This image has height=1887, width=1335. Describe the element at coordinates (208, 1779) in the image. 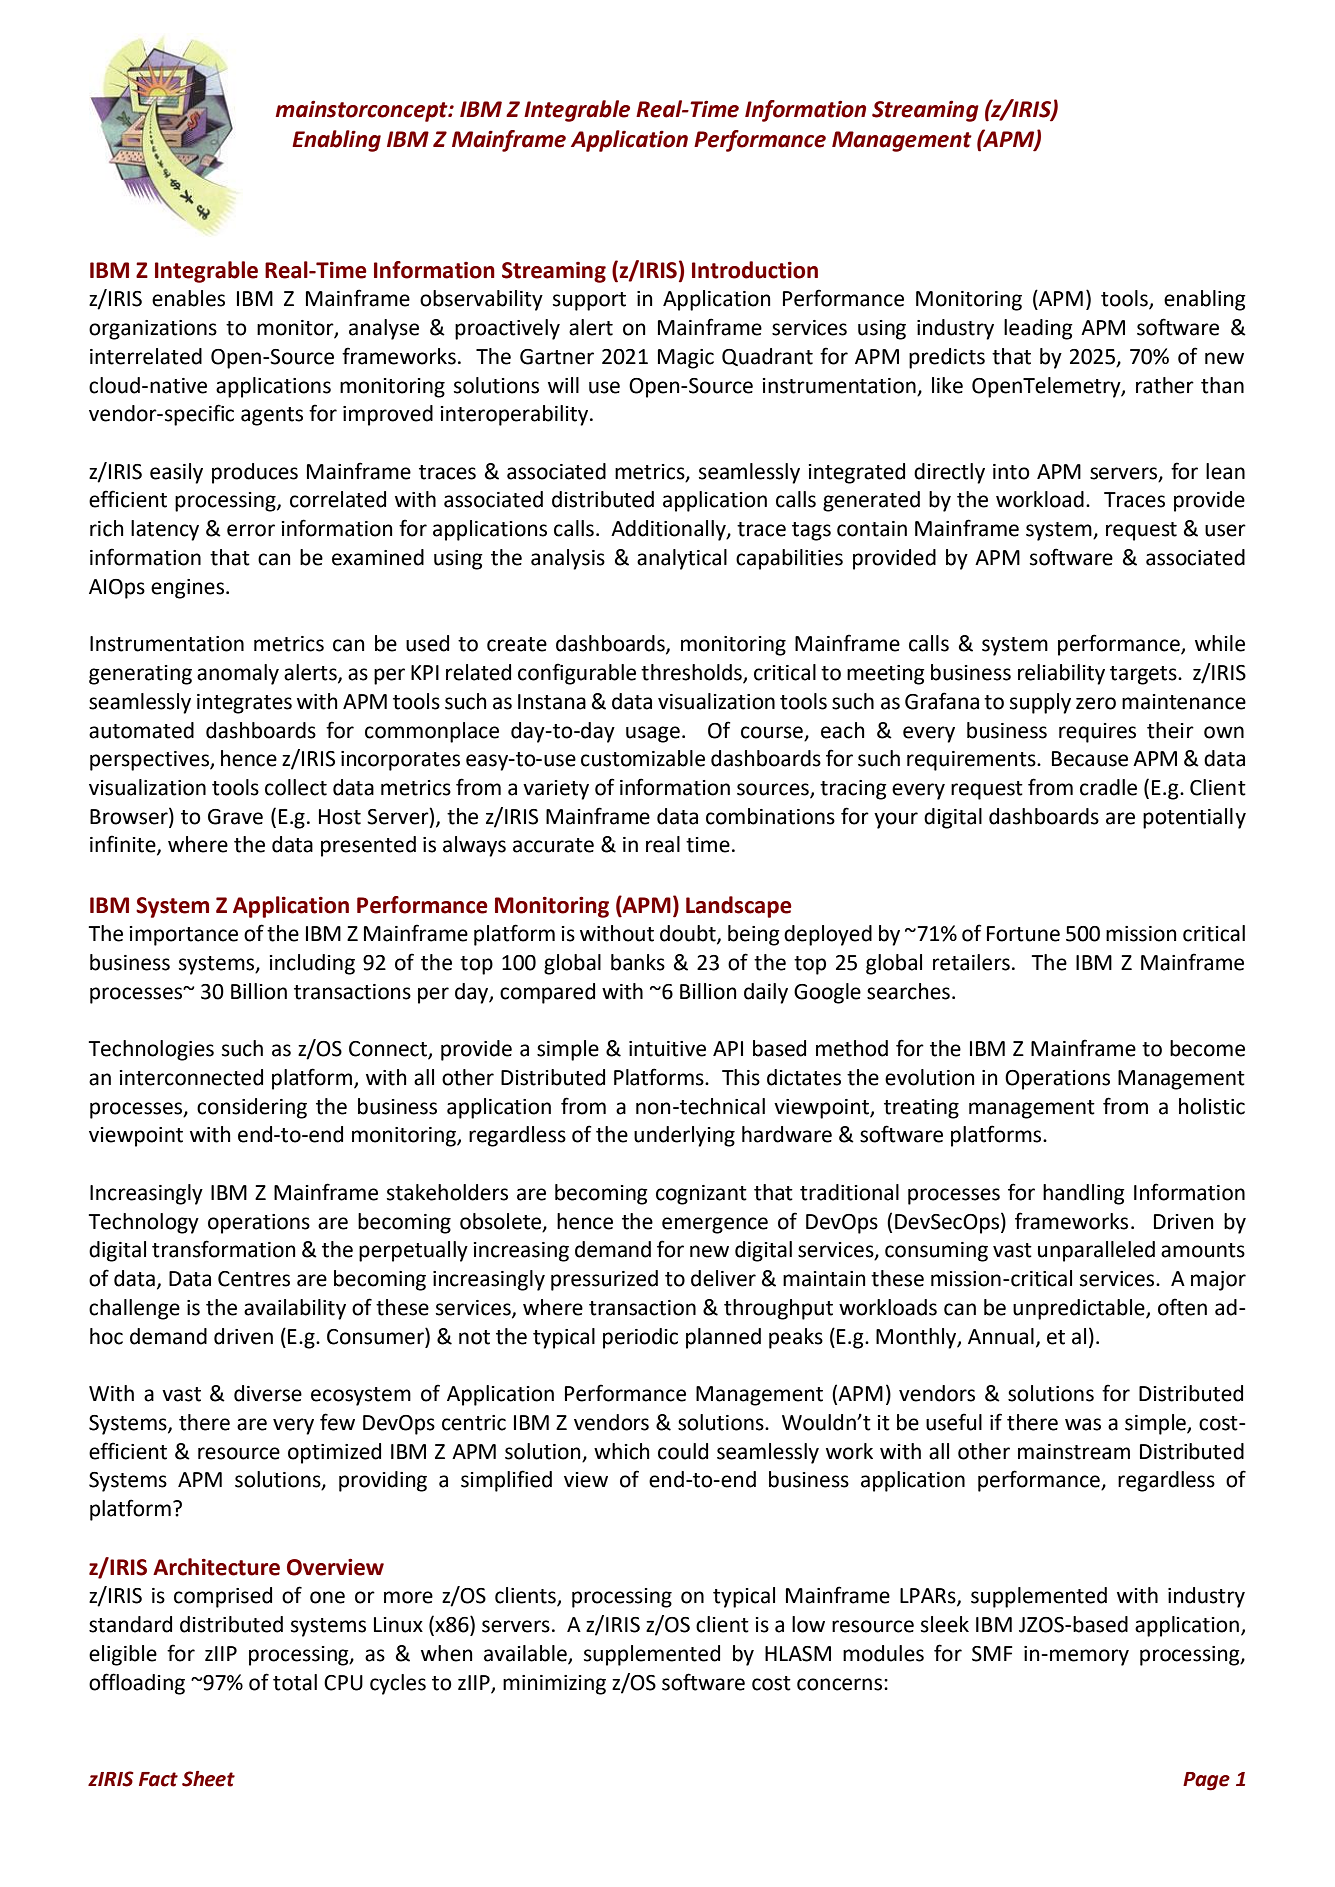

I see `Sheet` at that location.
